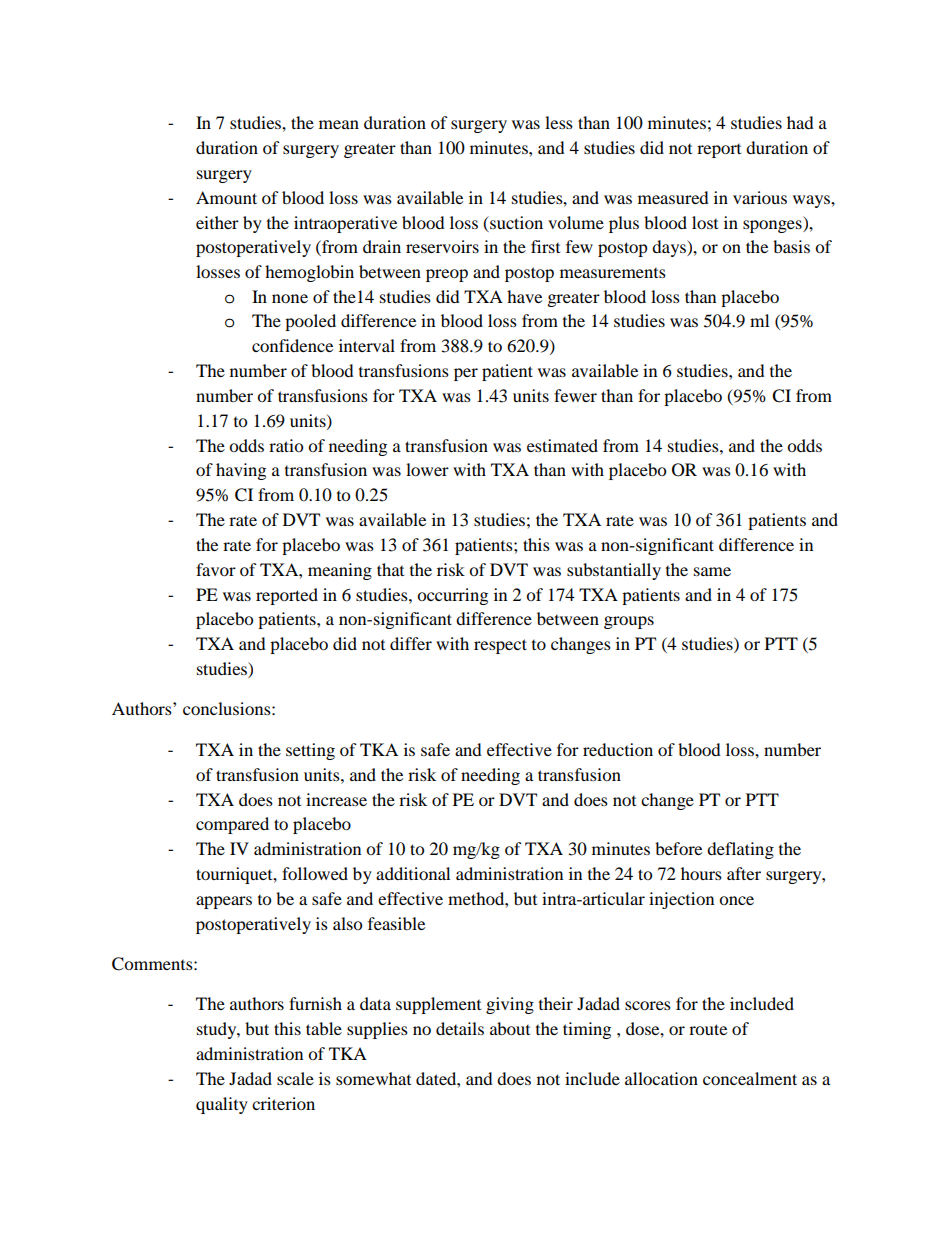 The height and width of the page is (1233, 952). What do you see at coordinates (575, 395) in the page?
I see `fewer` at bounding box center [575, 395].
